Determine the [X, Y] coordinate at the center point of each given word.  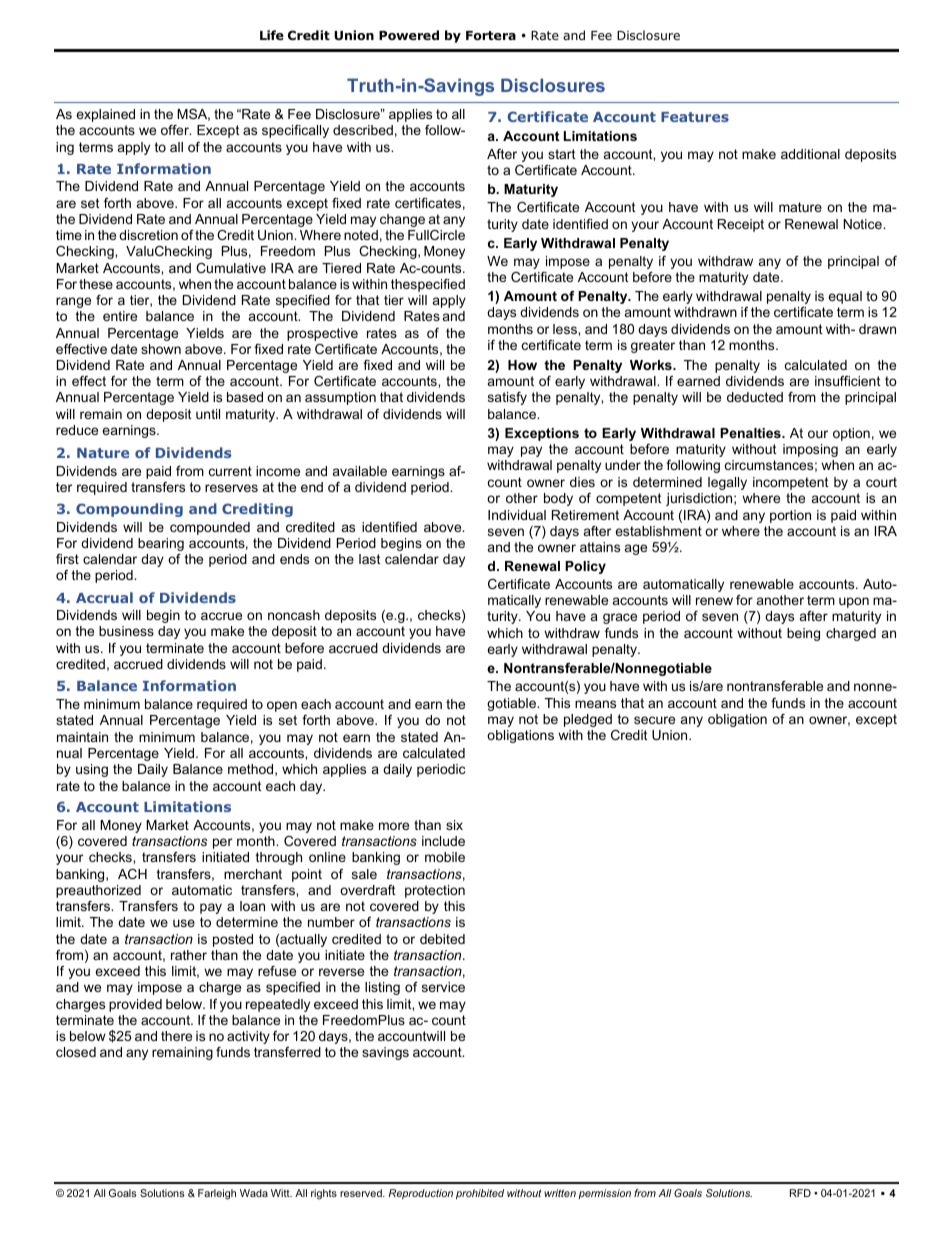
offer [176, 130]
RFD [800, 1193]
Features [695, 117]
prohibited [480, 1194]
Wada [254, 1193]
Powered [409, 35]
